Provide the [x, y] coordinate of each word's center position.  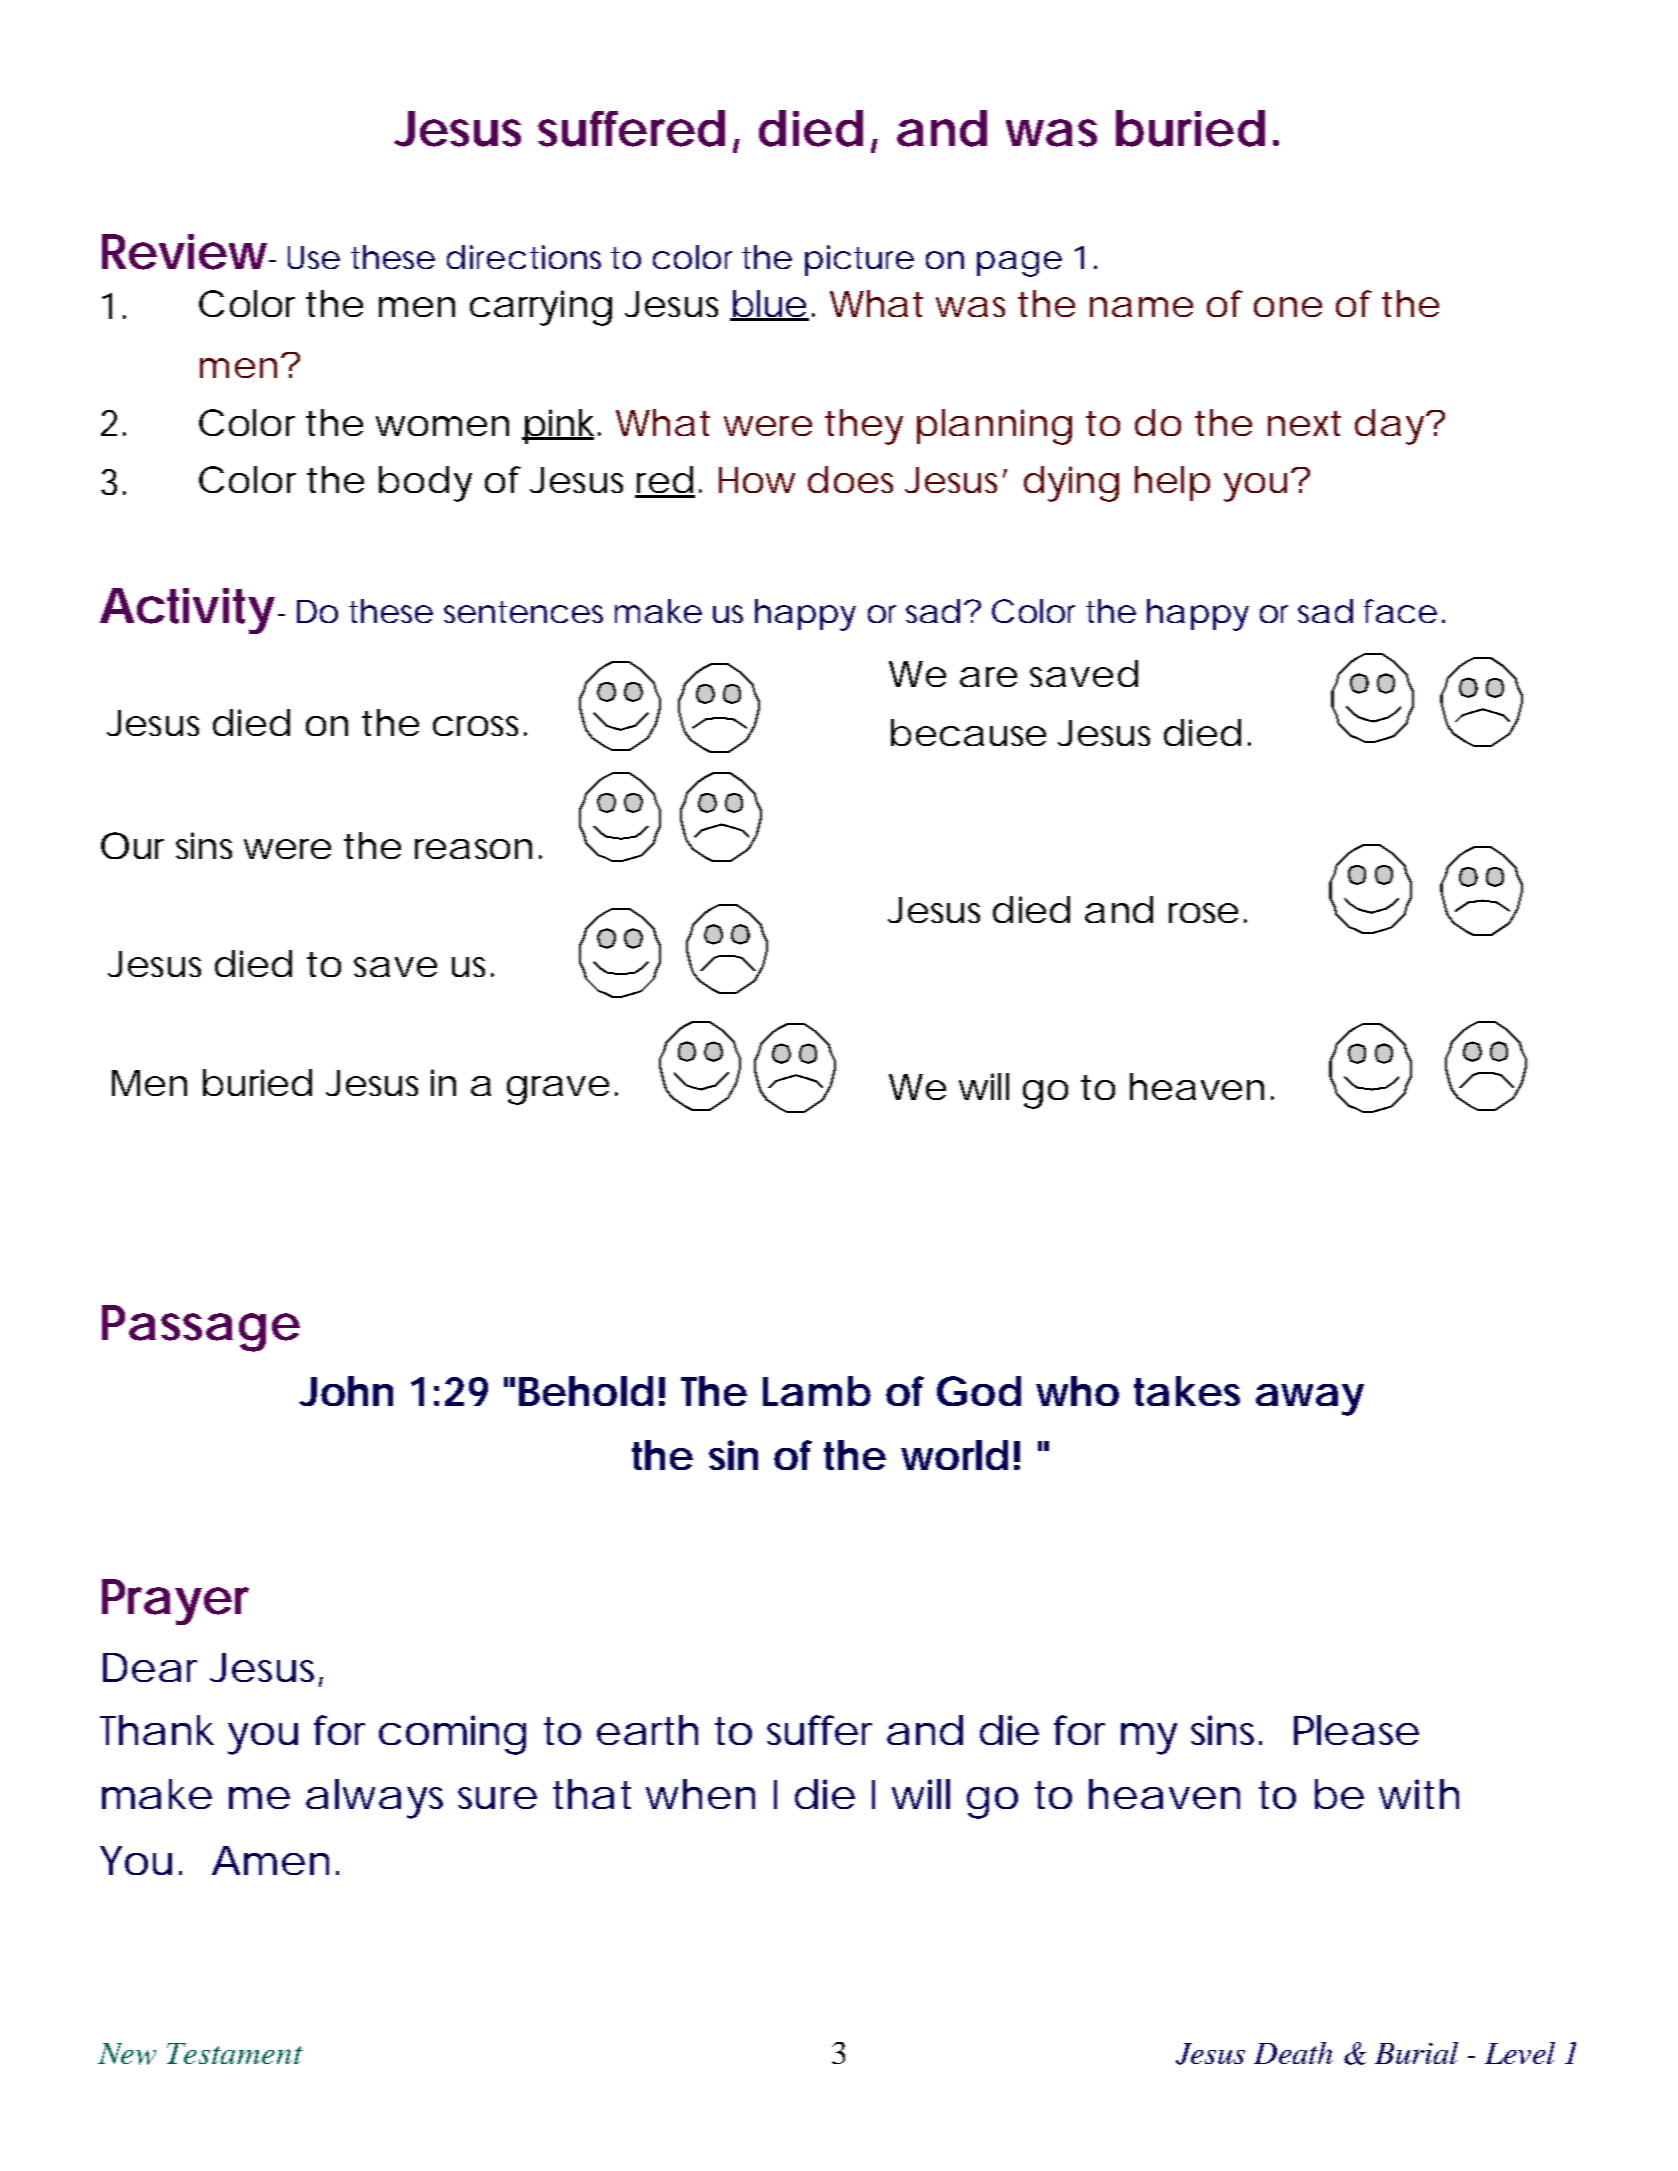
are [988, 677]
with [1419, 1794]
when [700, 1794]
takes [1187, 1391]
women [442, 426]
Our [132, 845]
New [127, 2054]
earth [647, 1730]
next [1304, 423]
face [1400, 611]
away [1310, 1400]
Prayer [175, 1602]
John [346, 1391]
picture [859, 260]
